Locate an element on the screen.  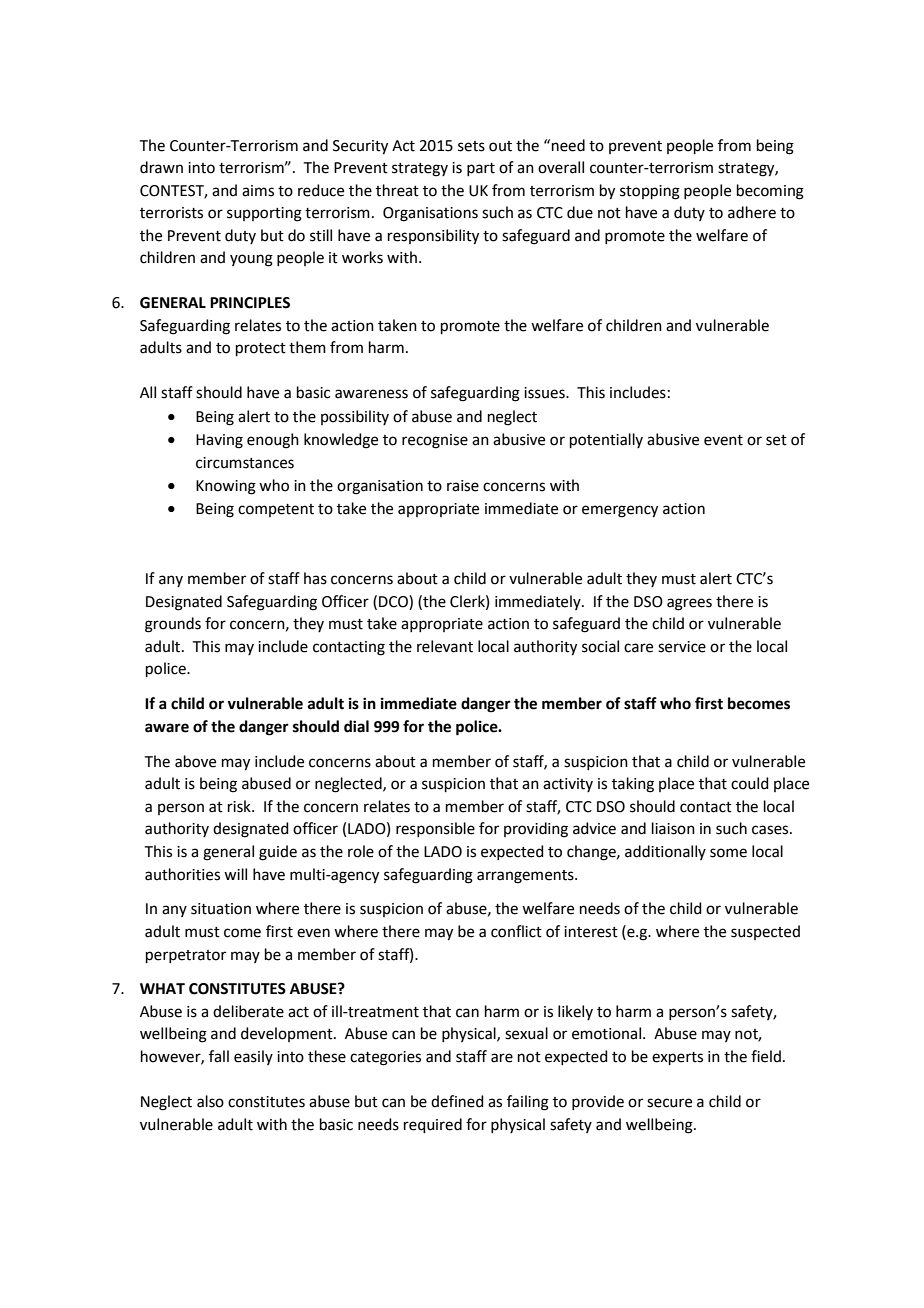
also is located at coordinates (210, 1101).
